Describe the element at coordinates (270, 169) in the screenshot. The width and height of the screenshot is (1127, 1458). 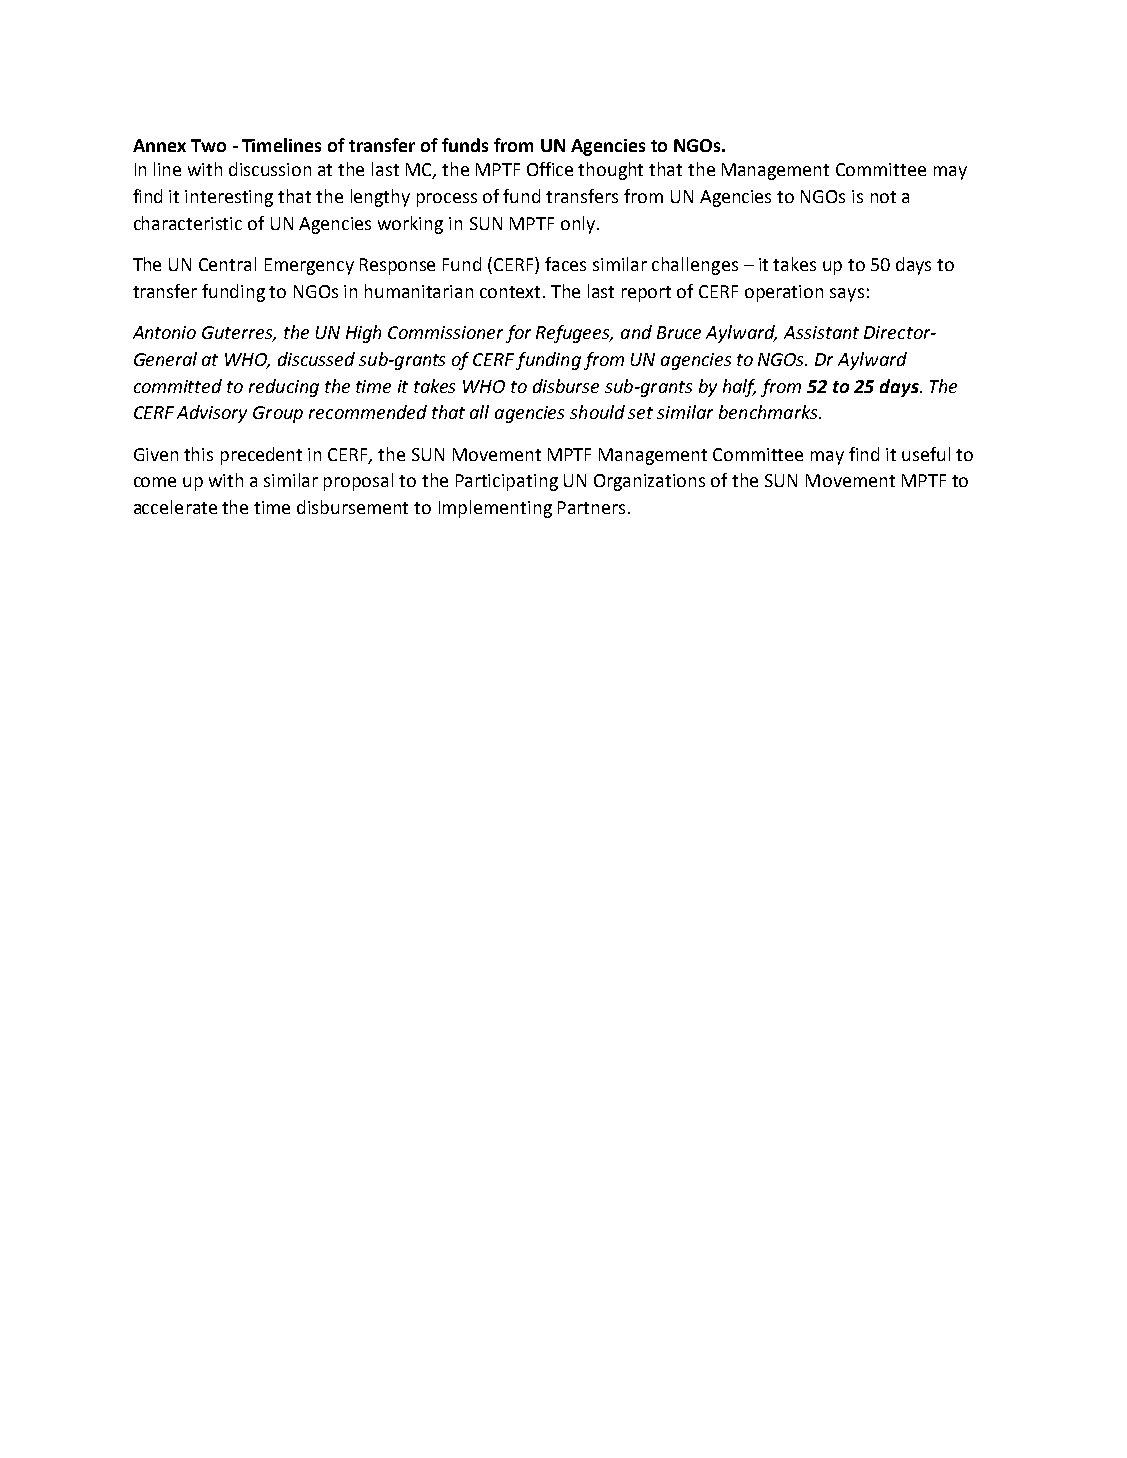
I see `discussion` at that location.
